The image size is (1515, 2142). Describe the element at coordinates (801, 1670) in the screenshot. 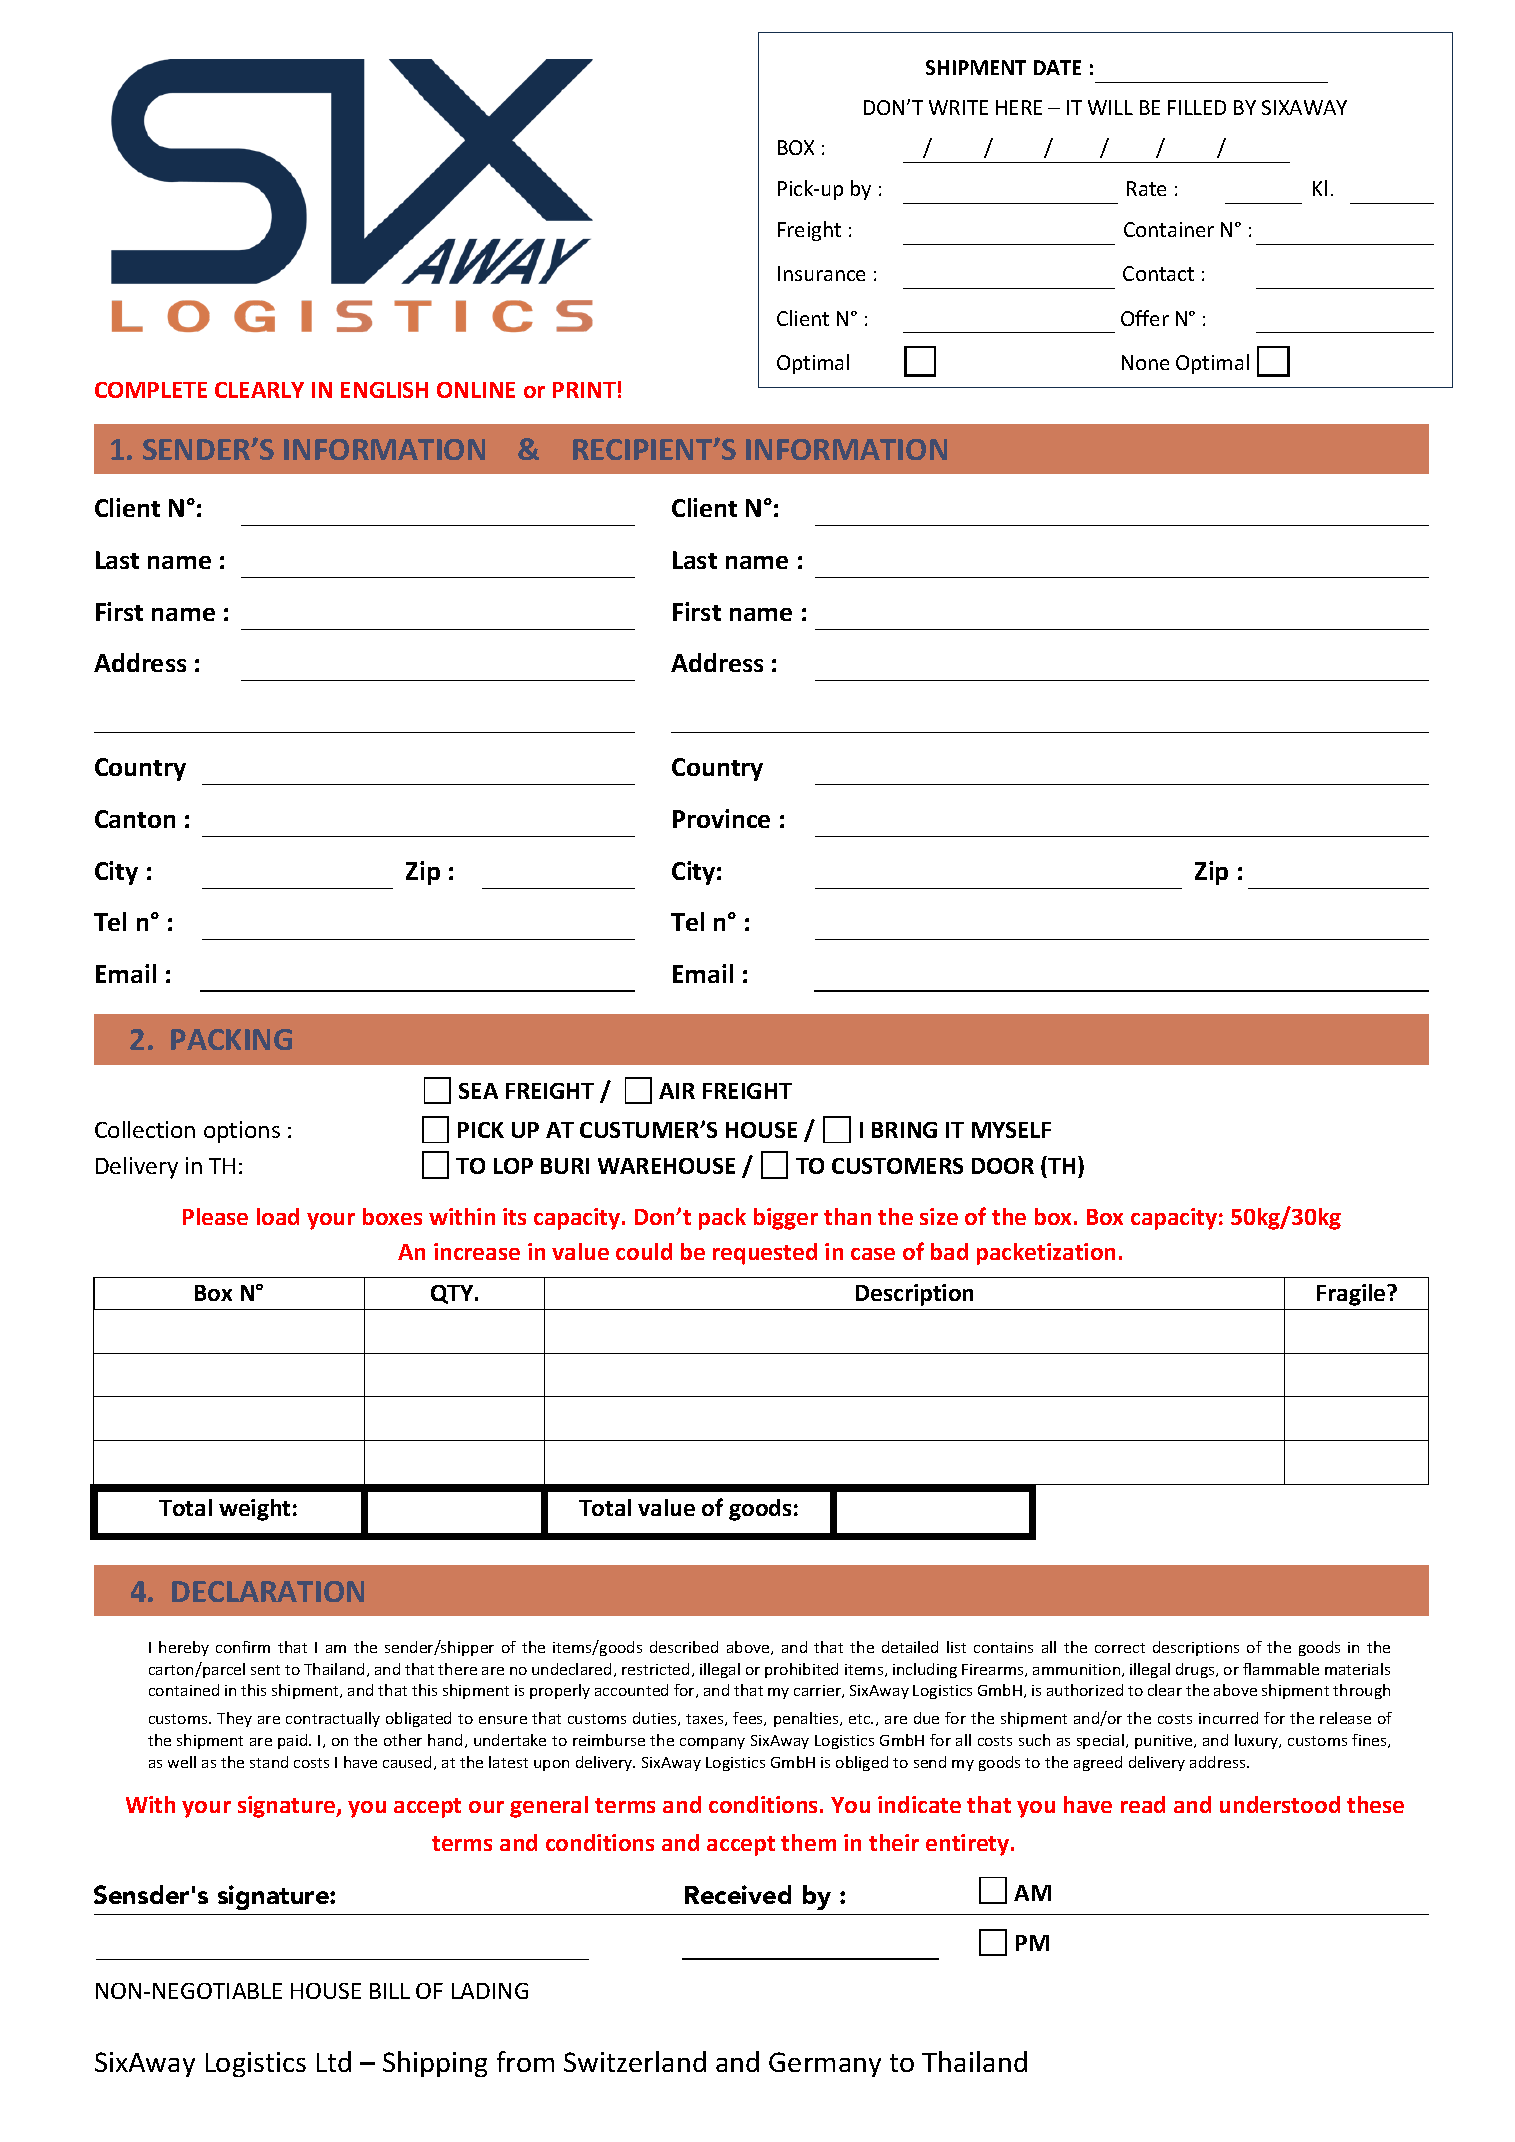

I see `prohibited` at that location.
